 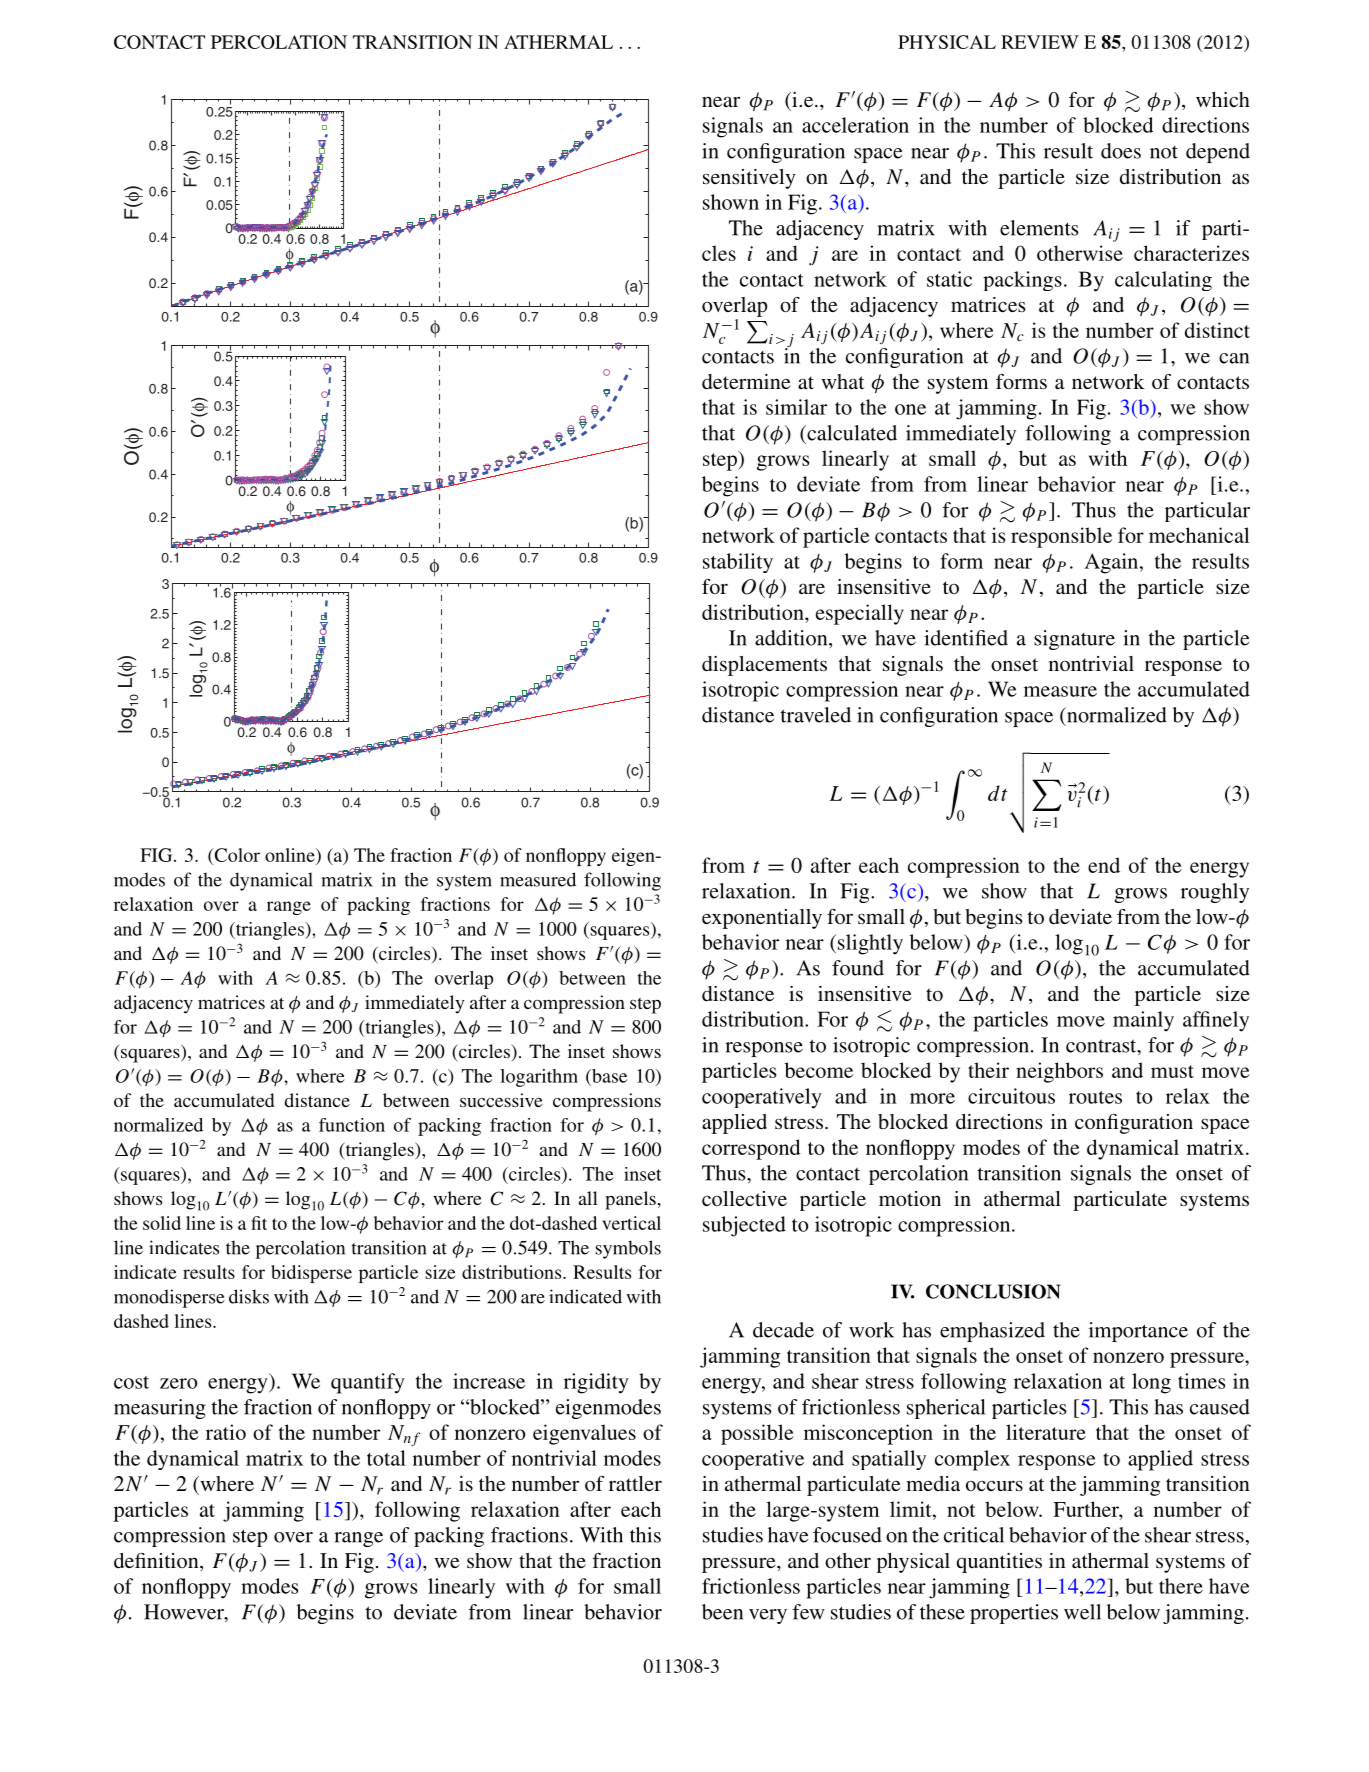 I want to click on function, so click(x=352, y=1125).
